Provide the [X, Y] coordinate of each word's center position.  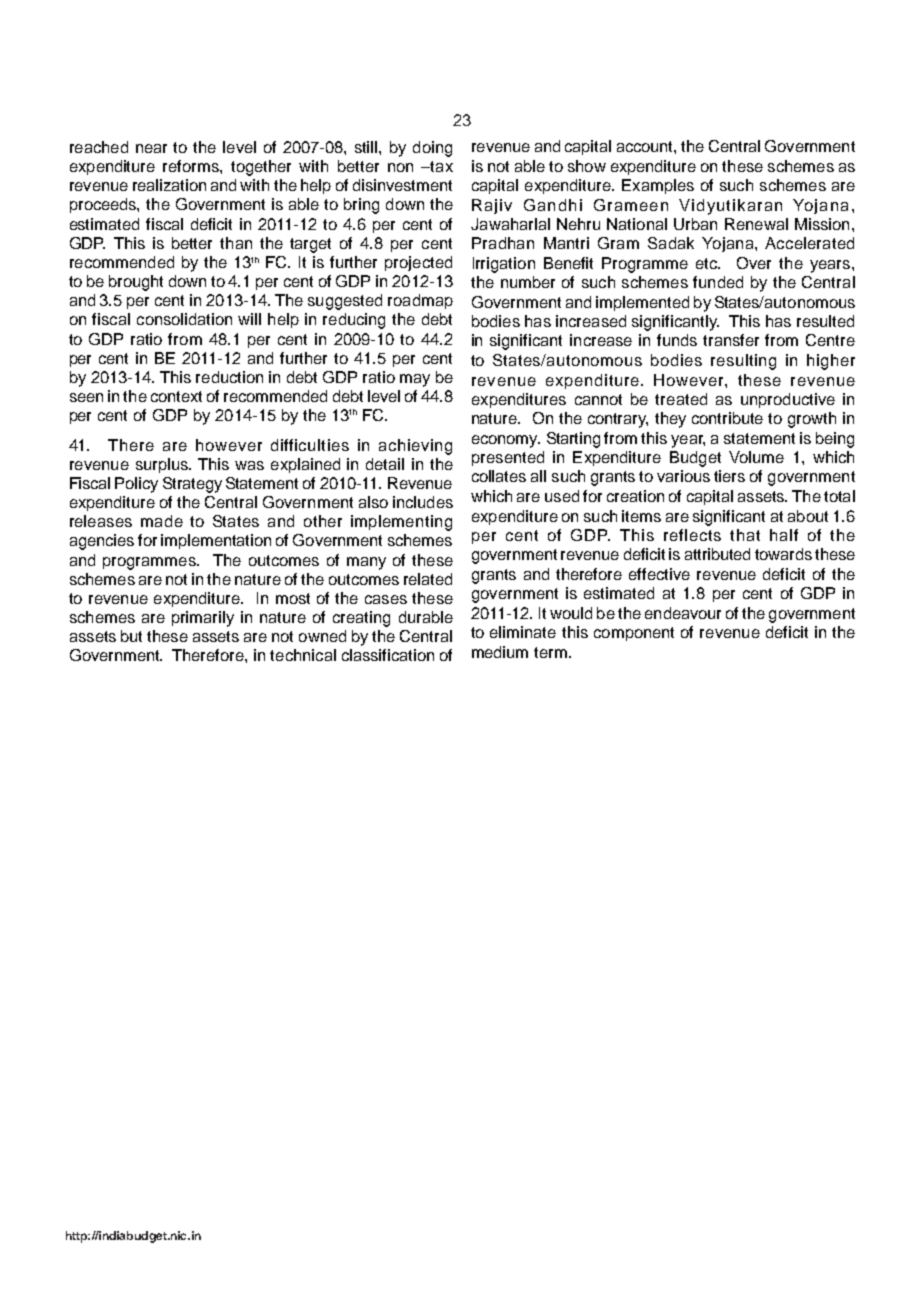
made [162, 521]
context [176, 396]
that [745, 535]
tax [440, 166]
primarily [203, 619]
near [151, 148]
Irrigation [504, 265]
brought [136, 283]
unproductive [788, 400]
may [415, 380]
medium [500, 652]
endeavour [683, 613]
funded [718, 282]
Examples [658, 186]
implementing [401, 523]
